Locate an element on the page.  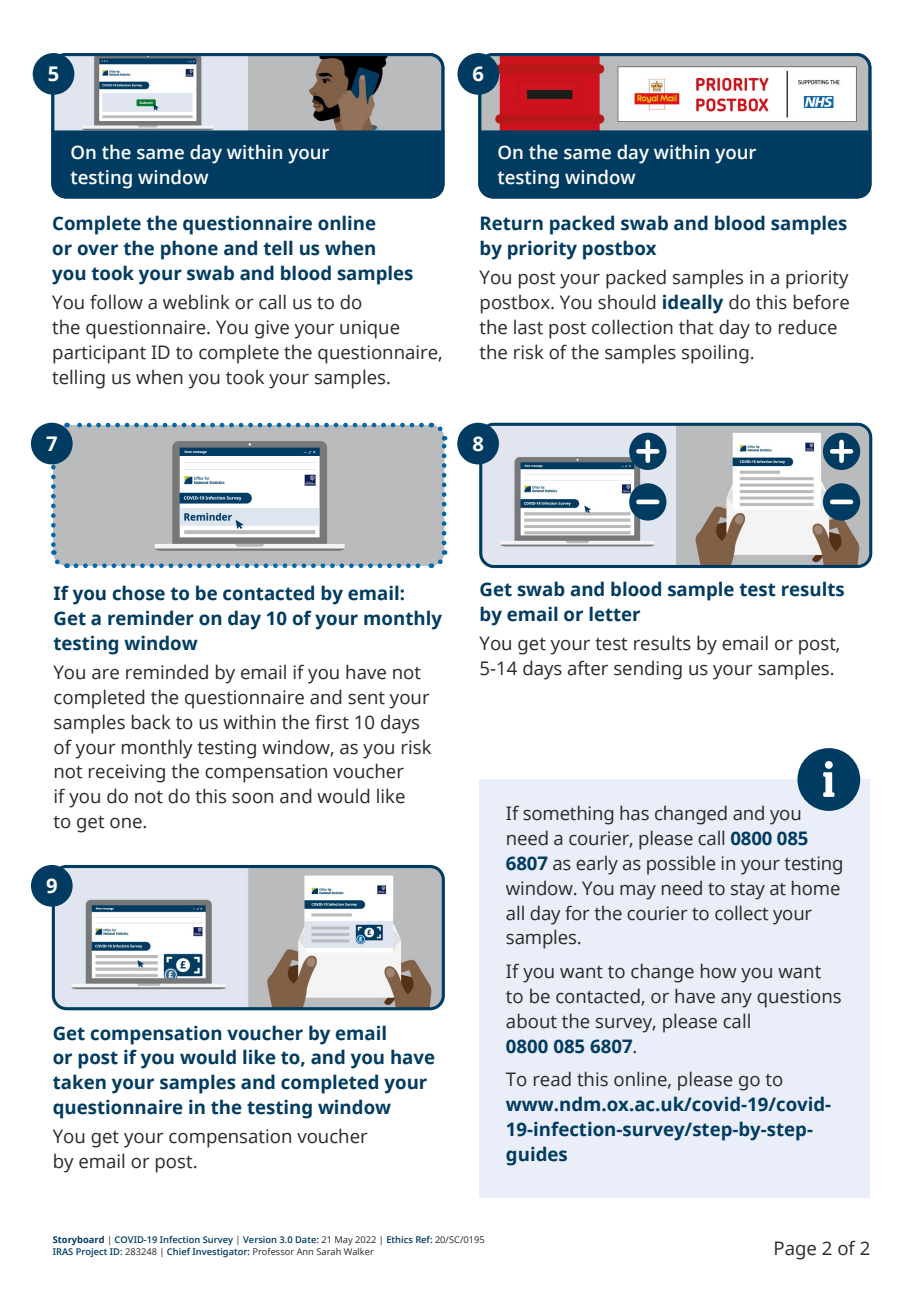
chose is located at coordinates (138, 593).
